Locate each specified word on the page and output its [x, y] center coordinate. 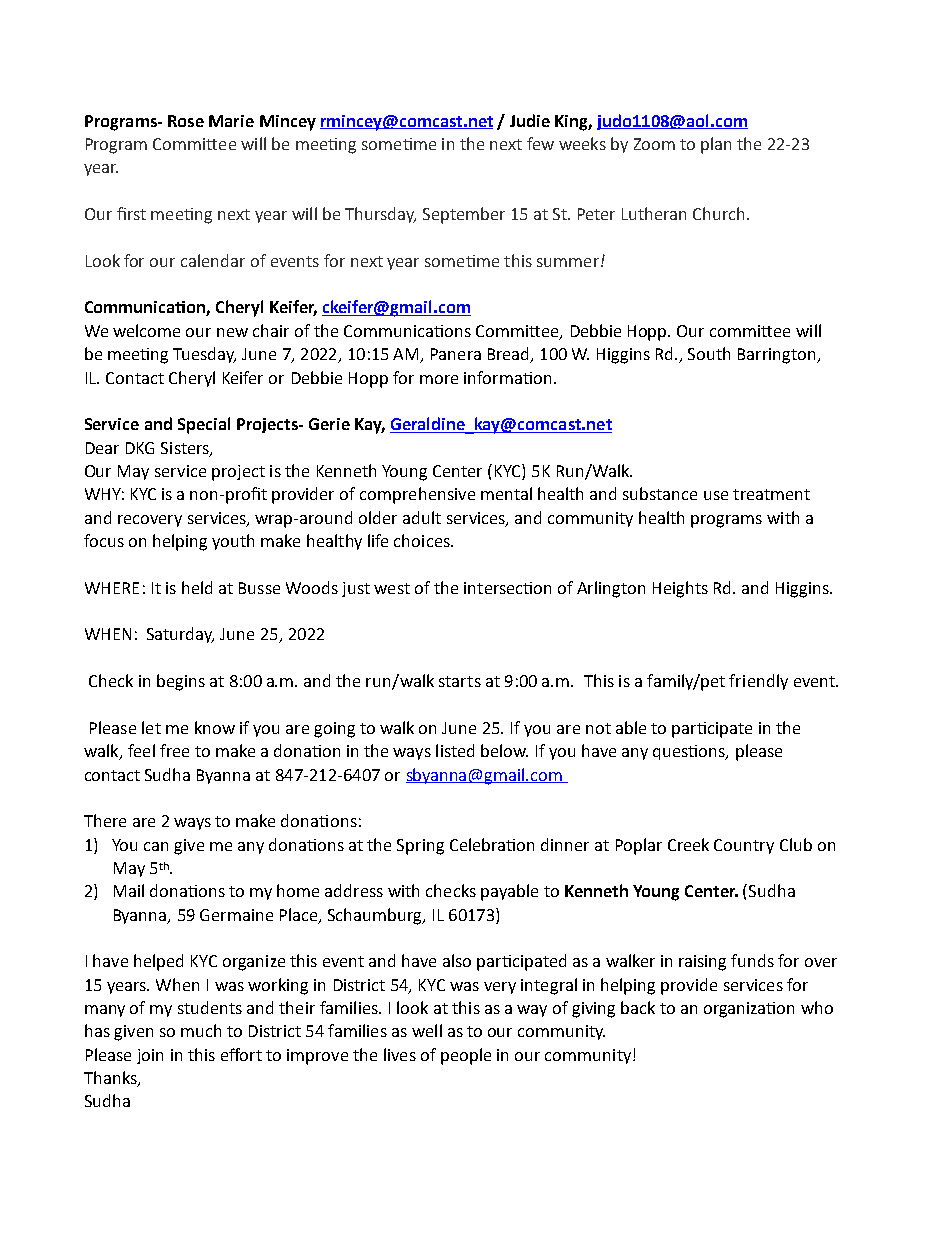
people [466, 1056]
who [817, 1007]
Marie [231, 121]
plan [716, 145]
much [201, 1030]
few [540, 143]
